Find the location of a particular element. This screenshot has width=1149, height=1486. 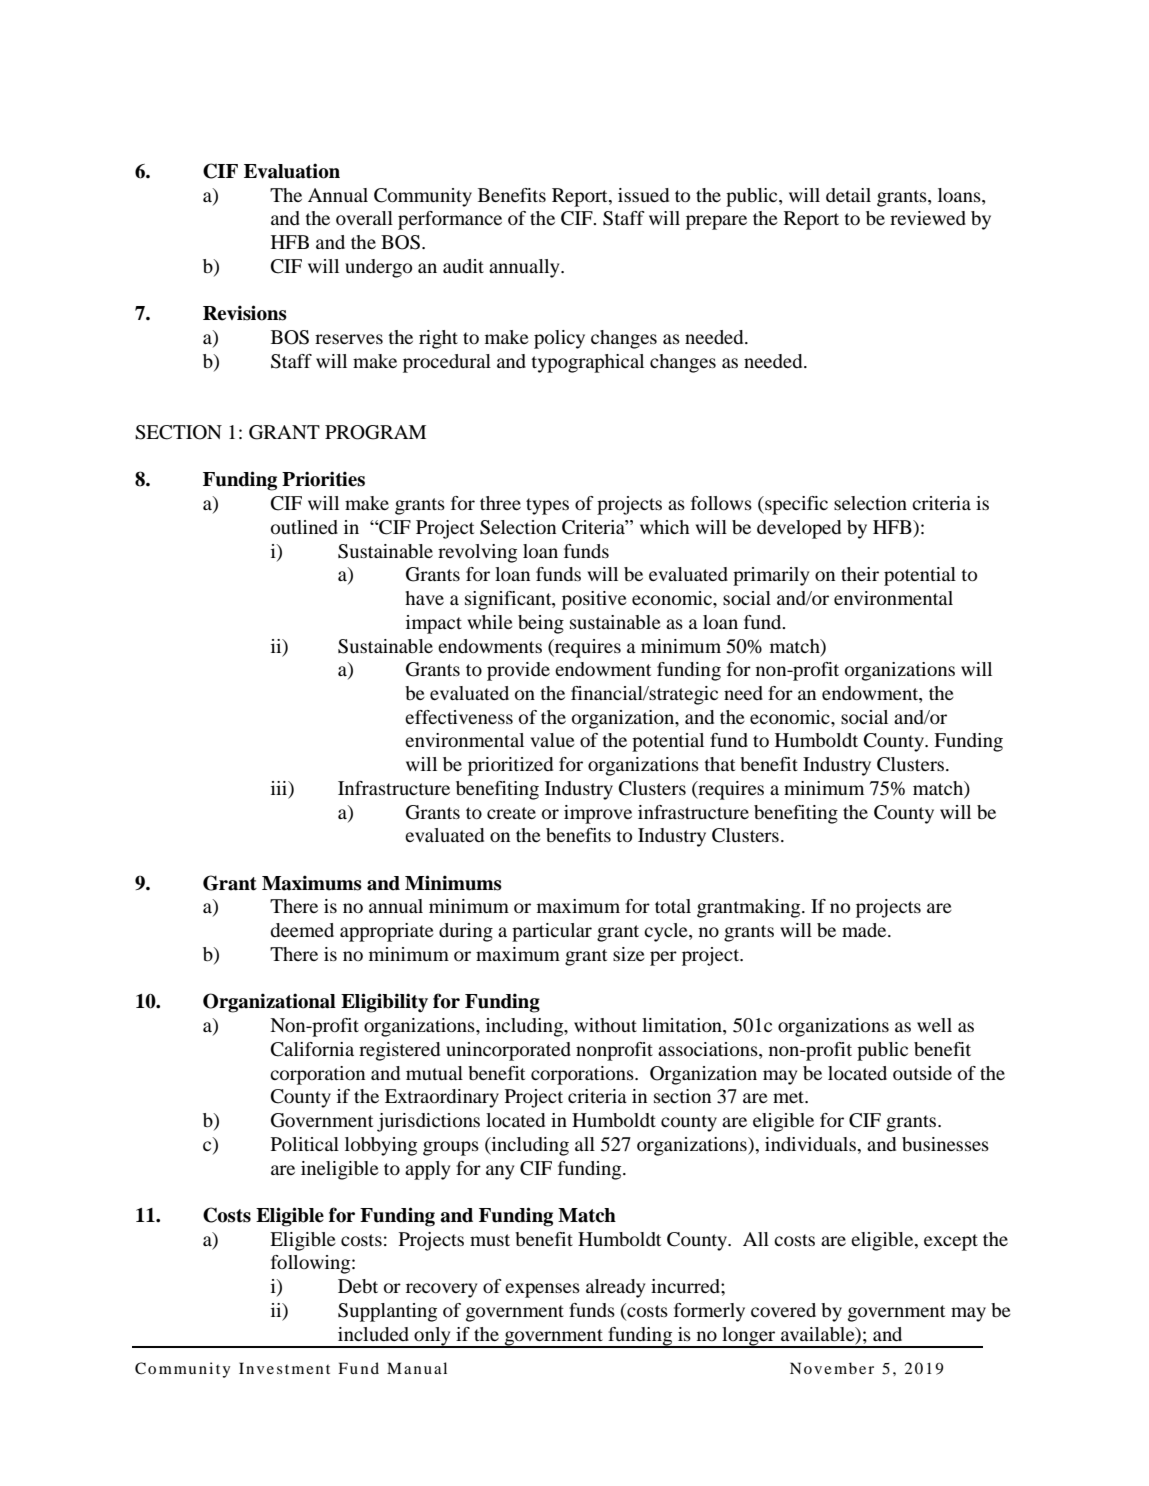

specific is located at coordinates (795, 505).
